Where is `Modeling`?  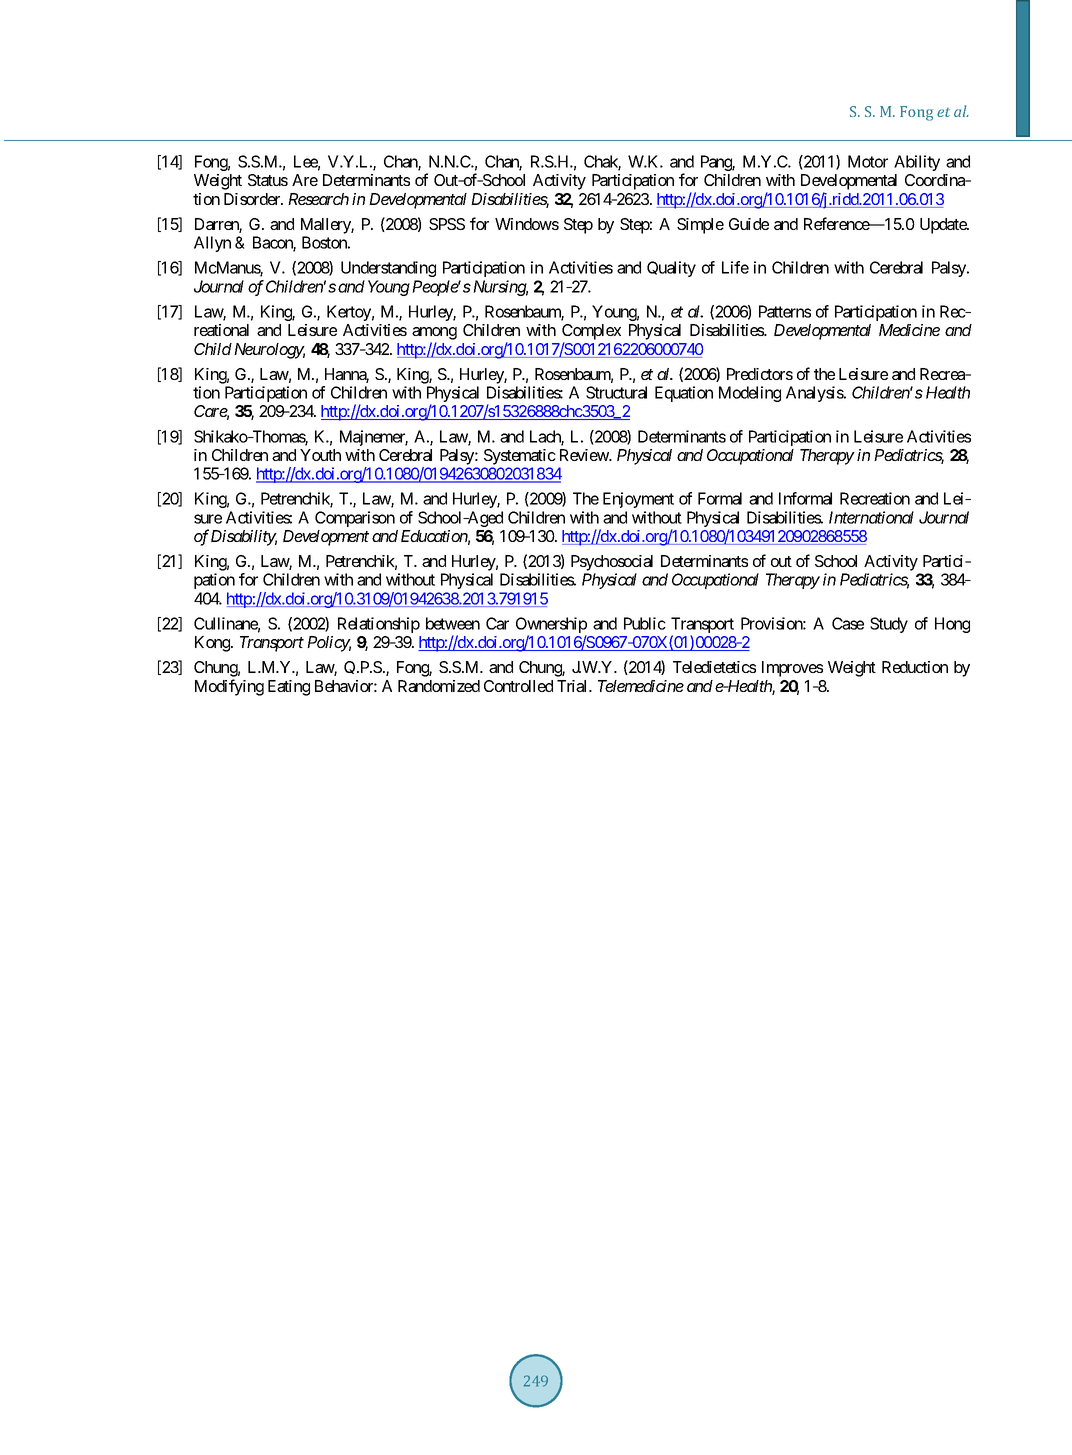 Modeling is located at coordinates (750, 394).
